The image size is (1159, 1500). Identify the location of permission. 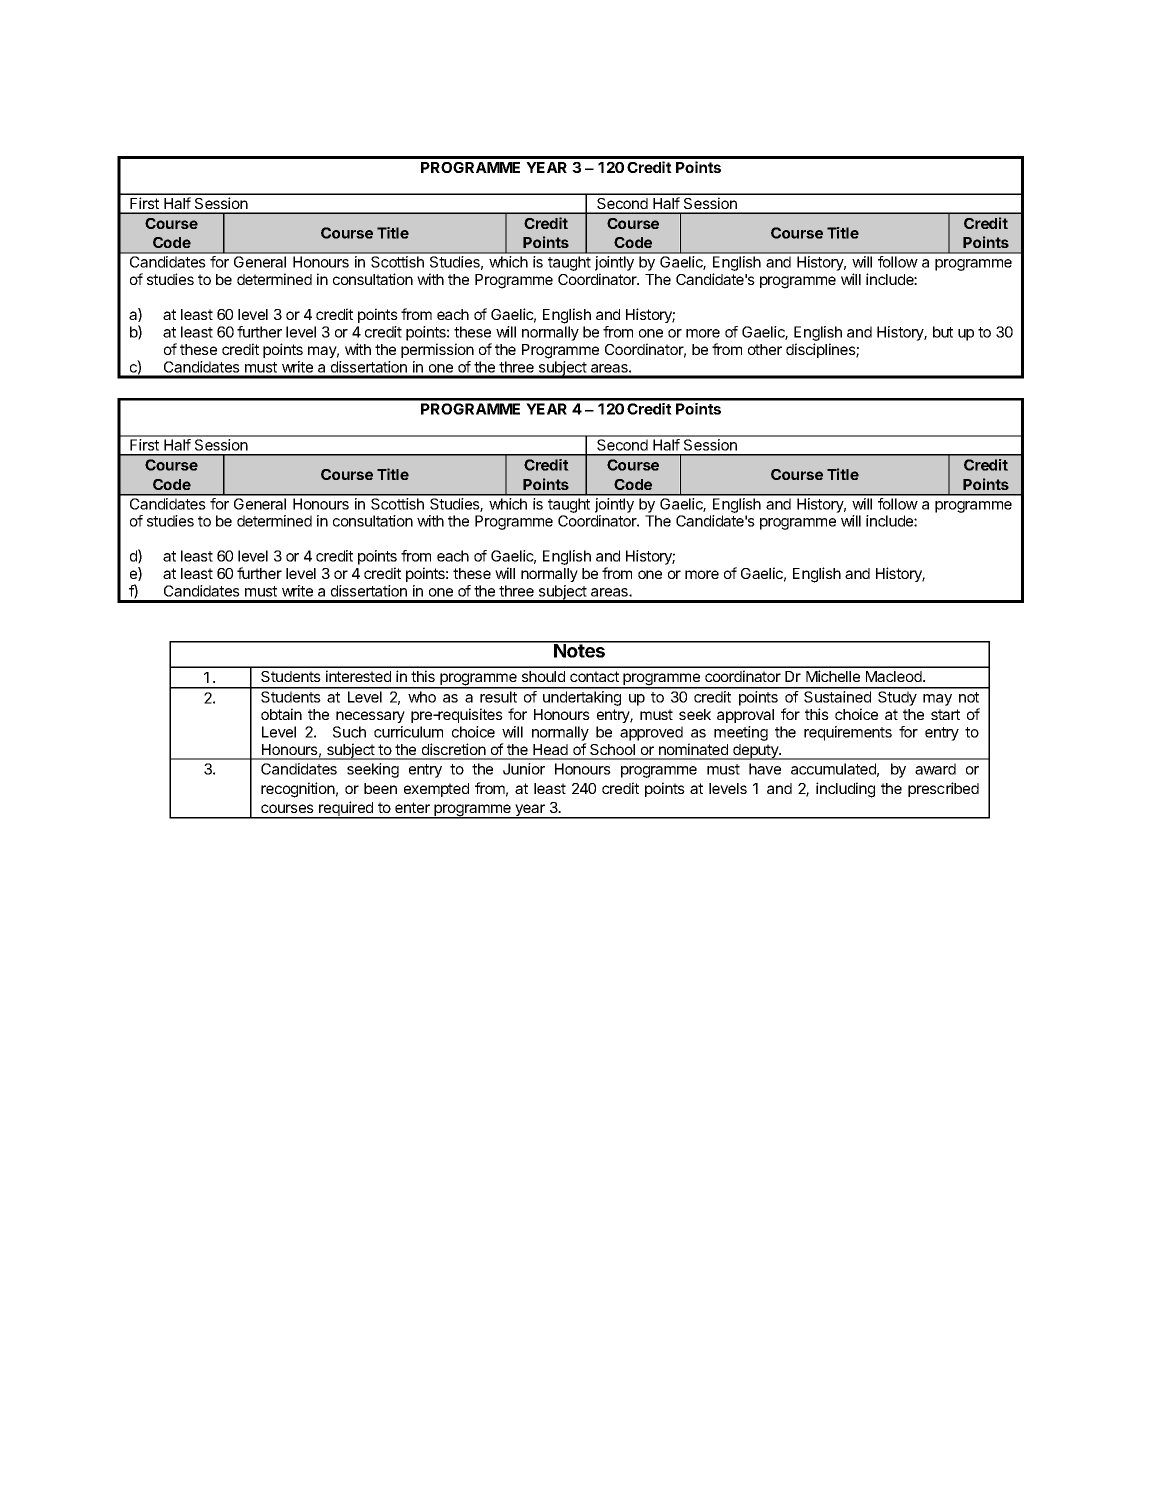
(437, 350).
